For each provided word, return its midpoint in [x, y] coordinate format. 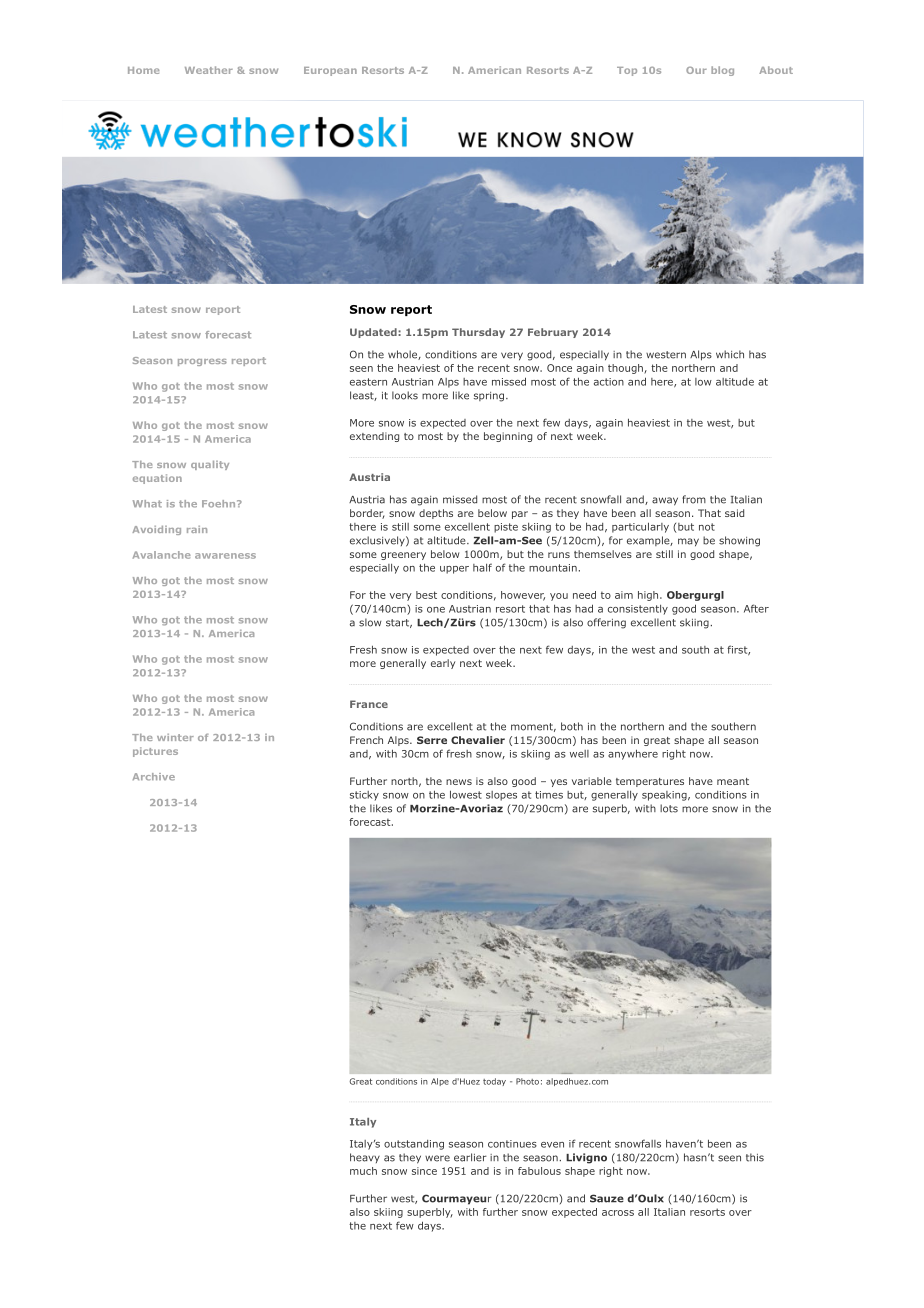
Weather [209, 70]
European [330, 71]
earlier [470, 1157]
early [443, 664]
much [363, 1171]
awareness [225, 556]
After [756, 608]
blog [722, 71]
